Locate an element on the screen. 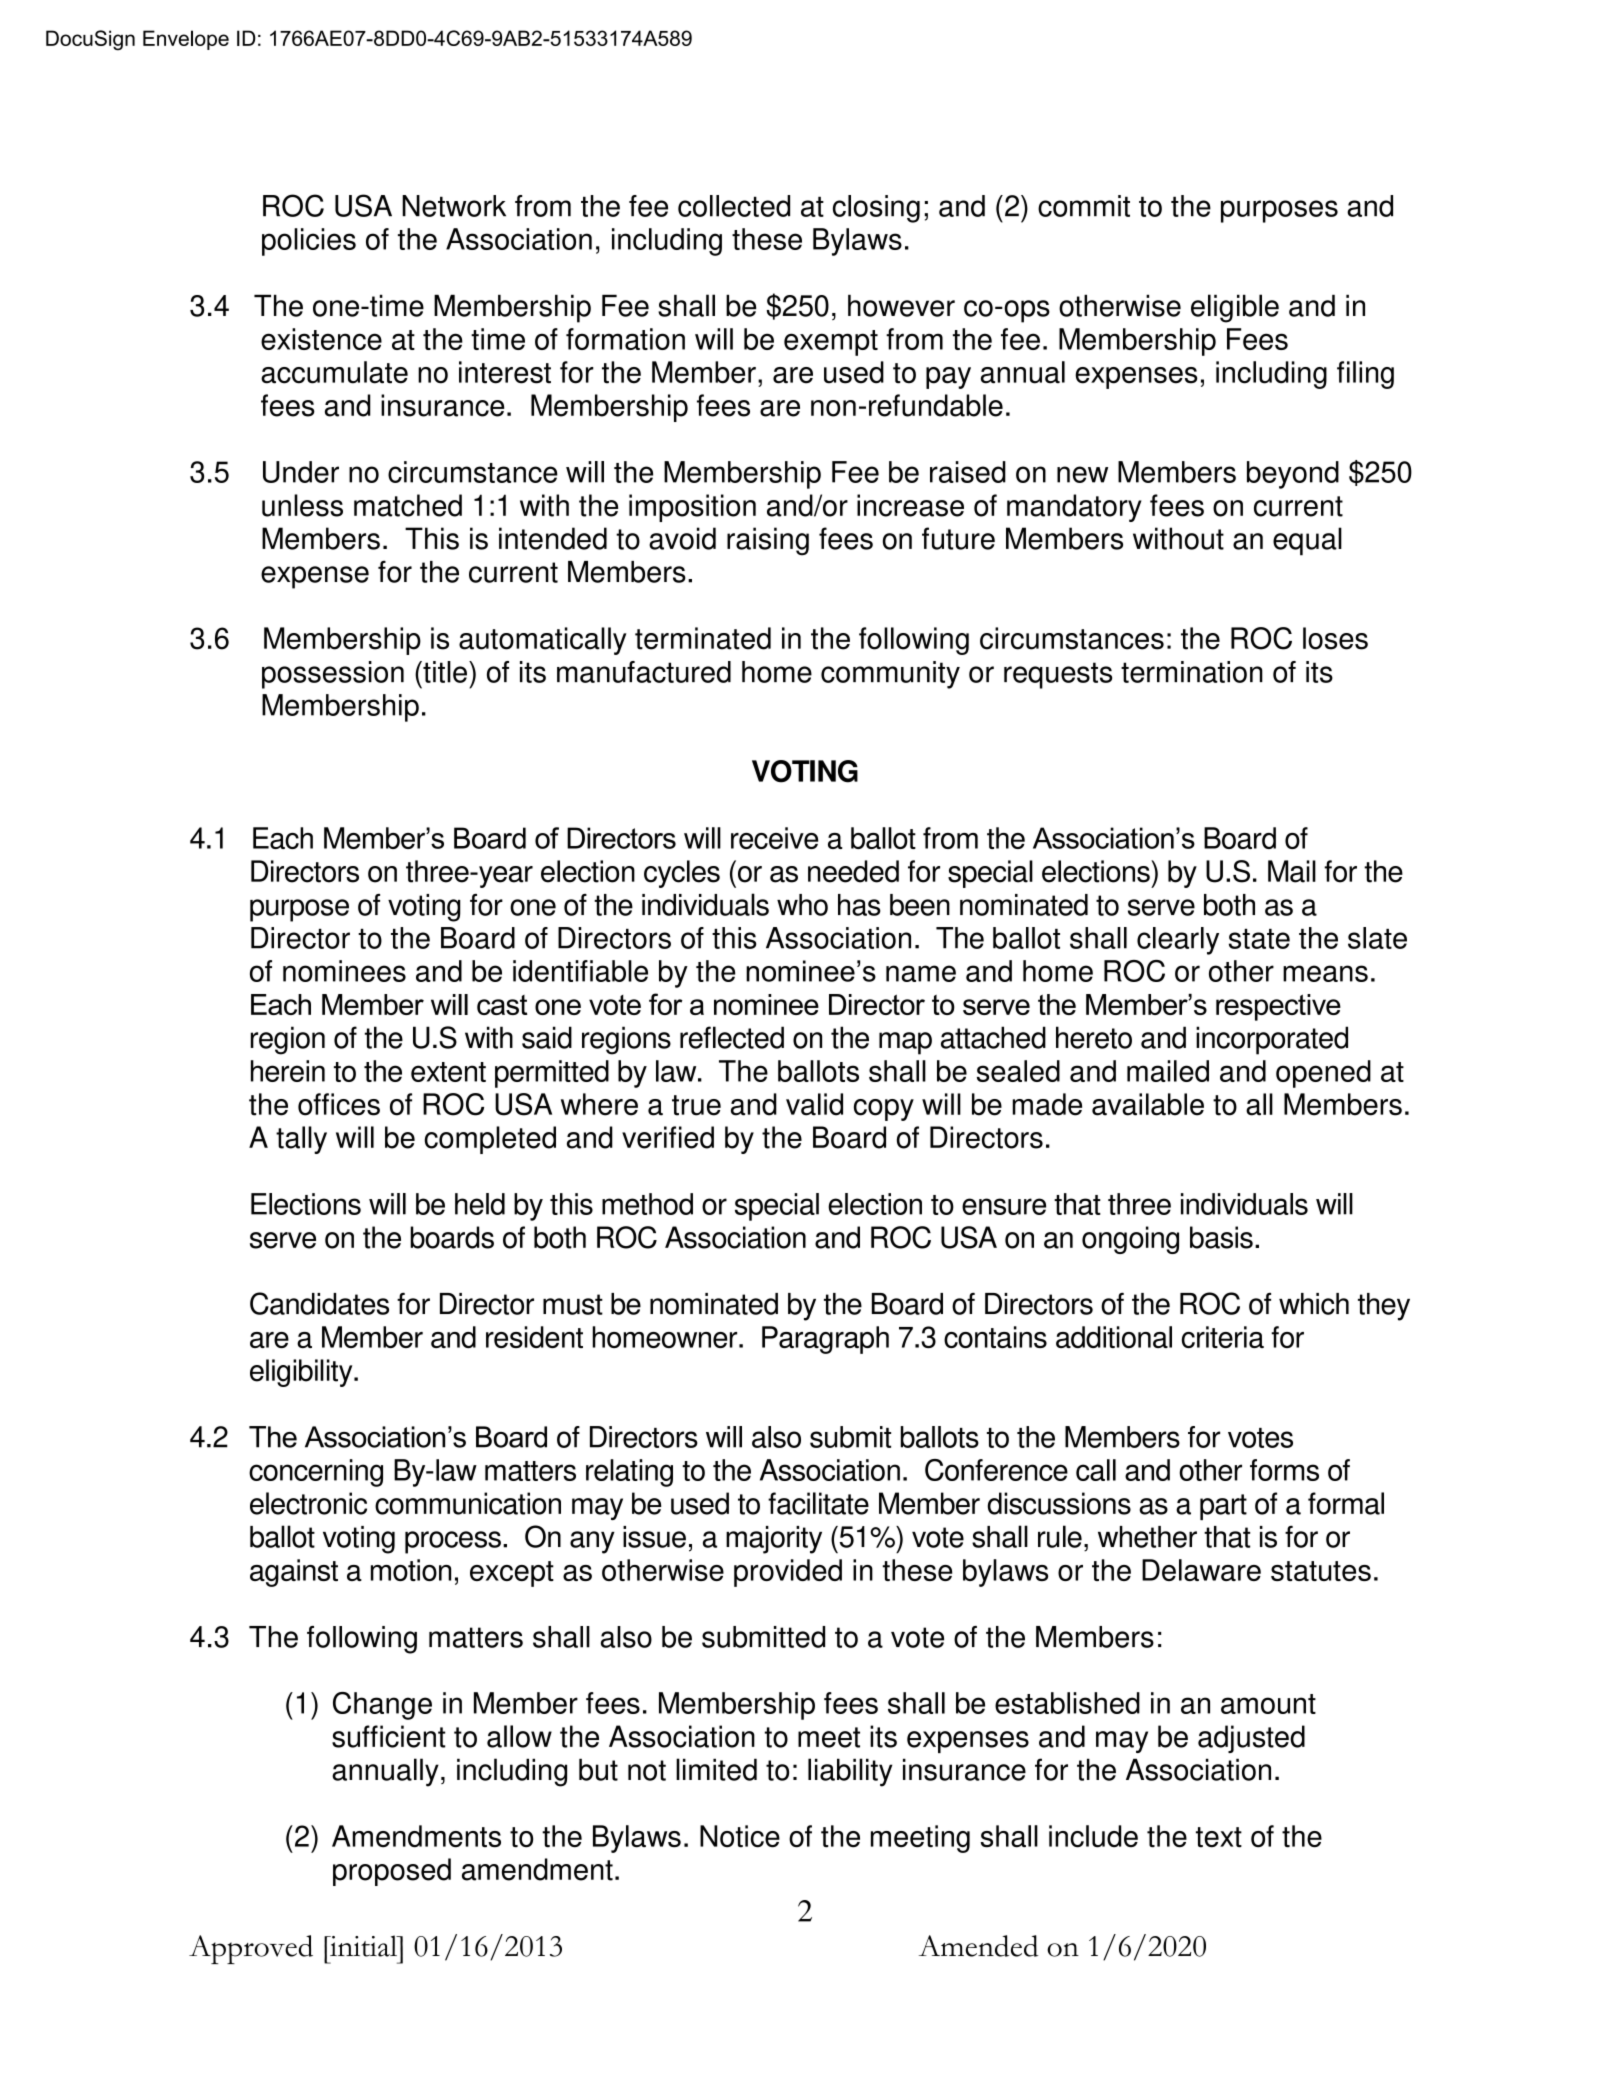 The image size is (1610, 2083). incorporated is located at coordinates (1272, 1040).
